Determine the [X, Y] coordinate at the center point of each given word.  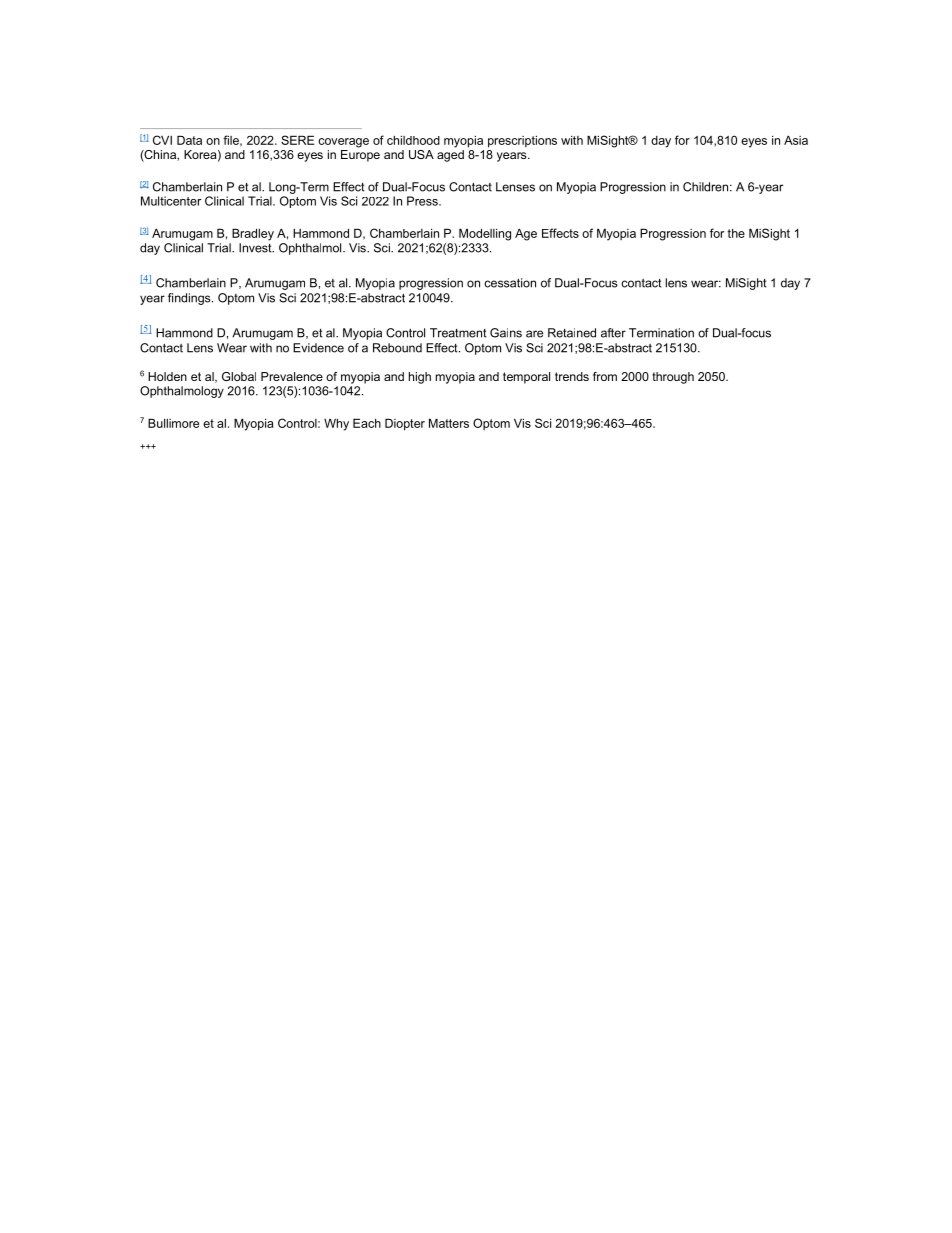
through [673, 378]
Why [336, 425]
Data [189, 140]
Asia [796, 140]
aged [450, 156]
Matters [449, 423]
